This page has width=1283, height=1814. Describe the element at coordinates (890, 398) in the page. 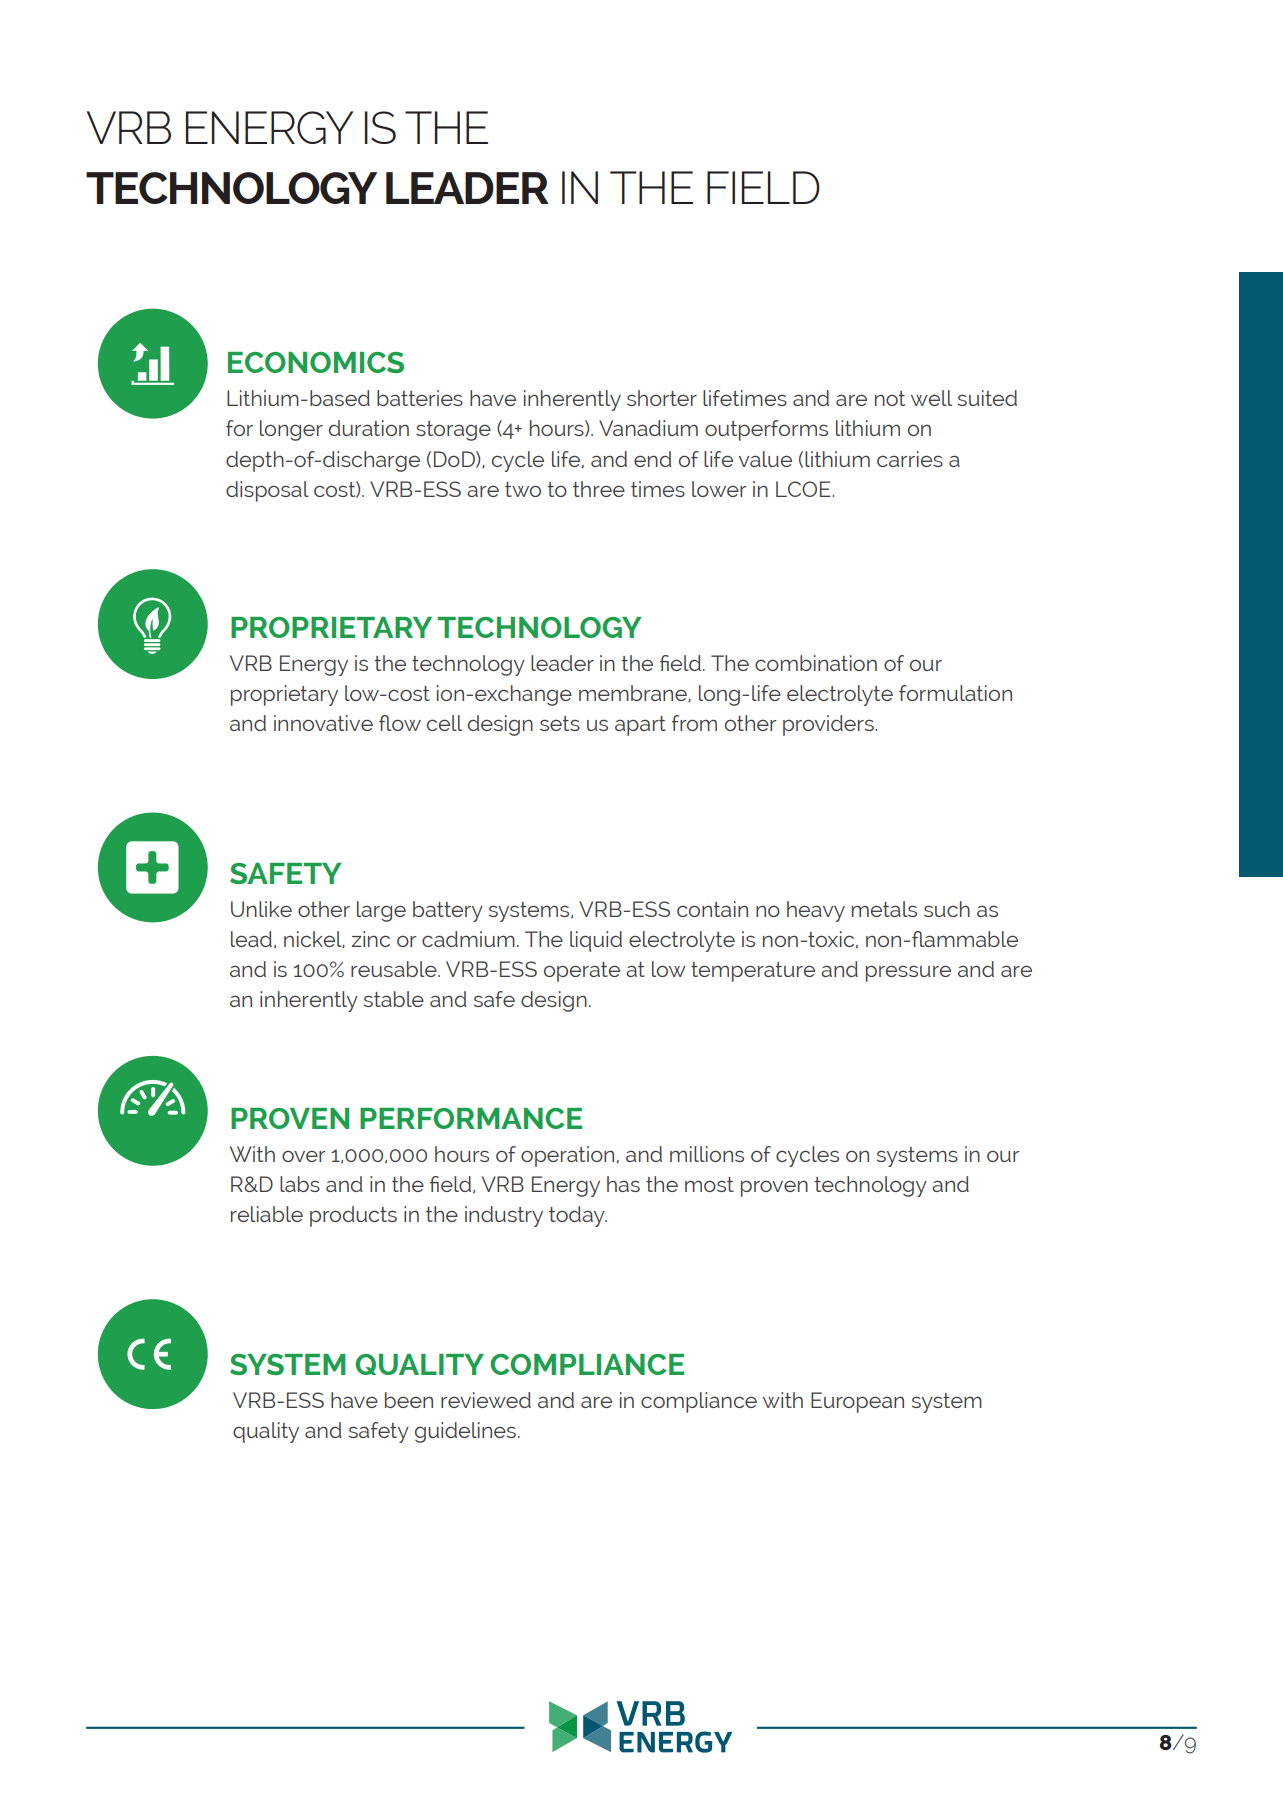

I see `not` at that location.
